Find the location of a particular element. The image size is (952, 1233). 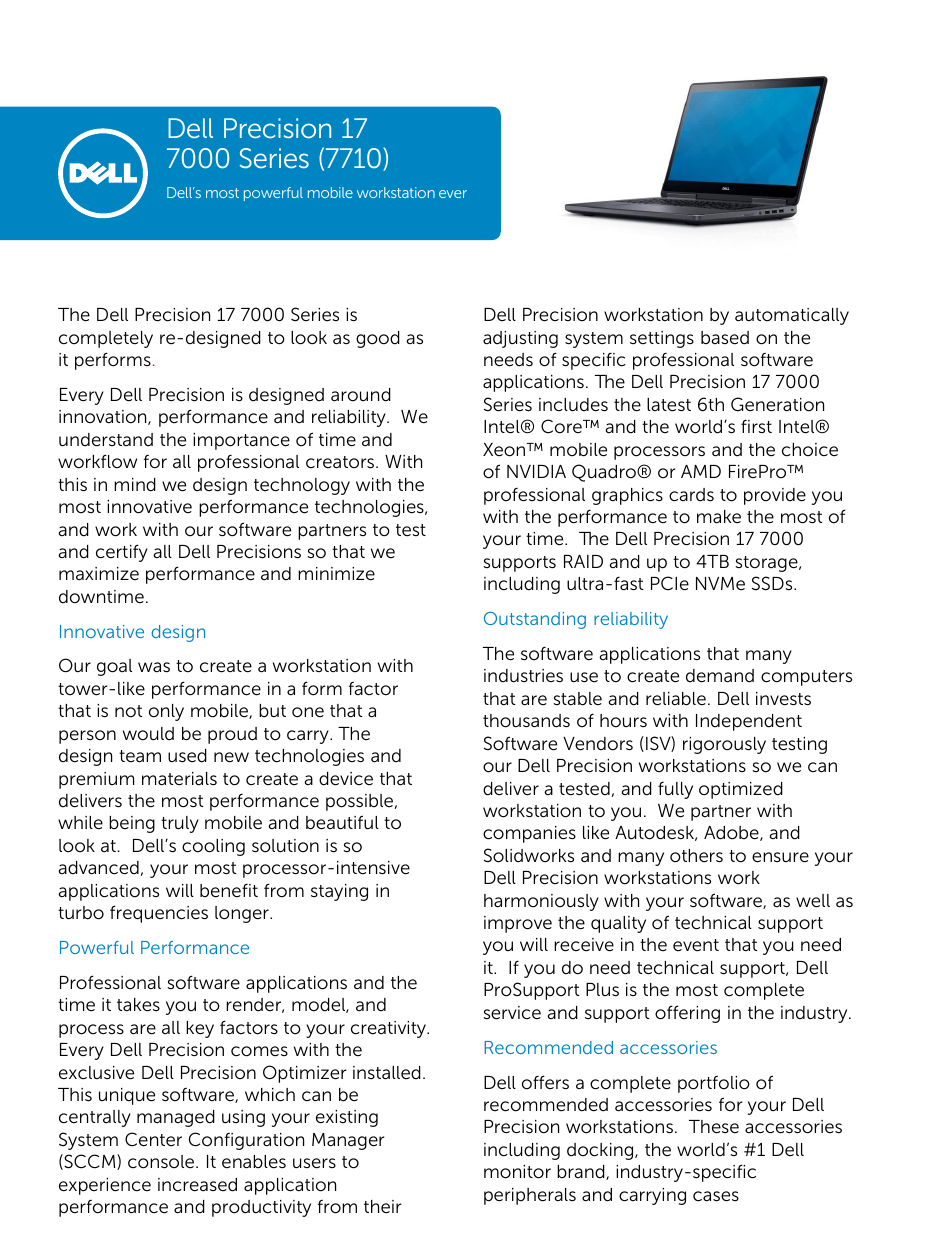

good is located at coordinates (378, 339).
